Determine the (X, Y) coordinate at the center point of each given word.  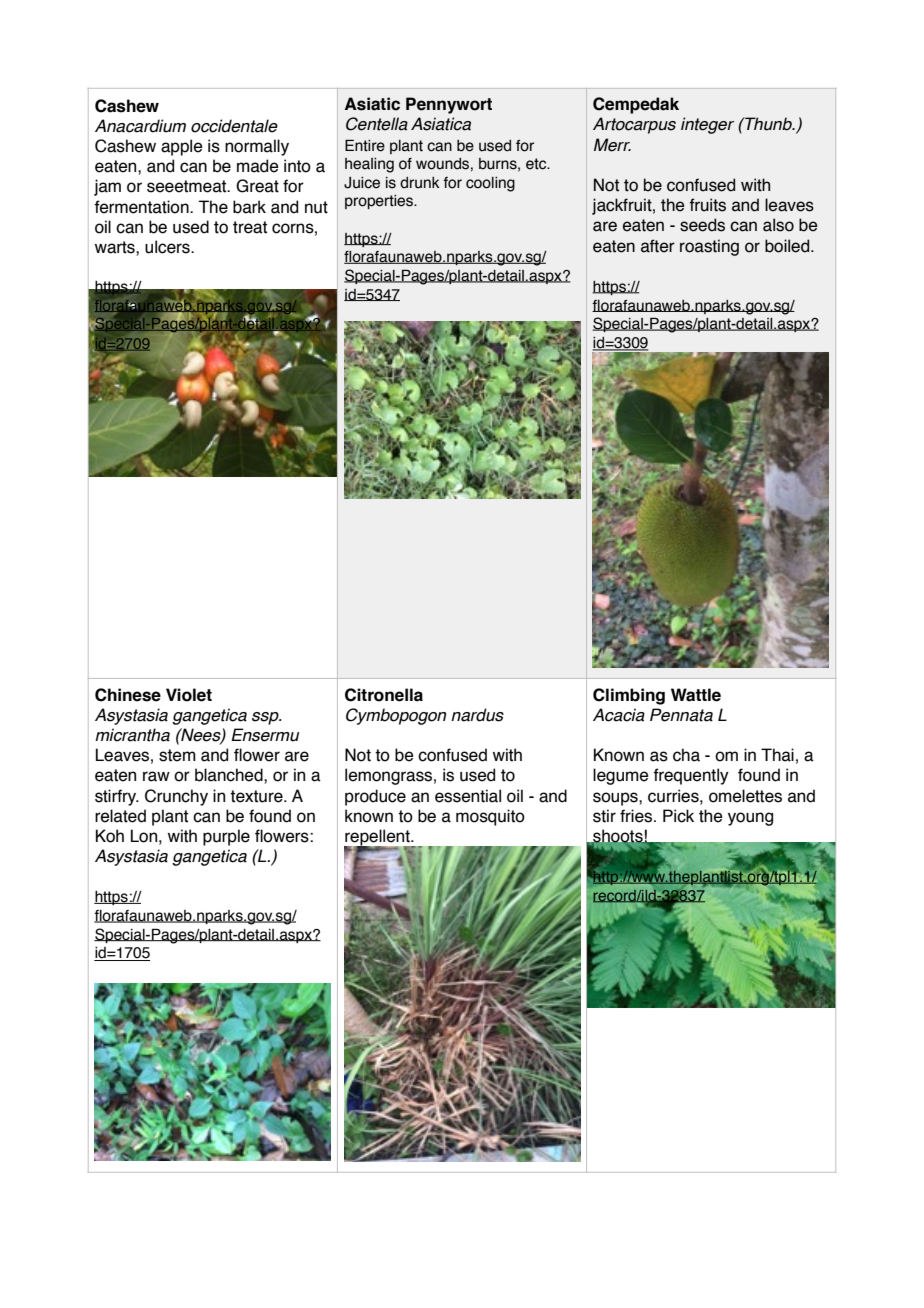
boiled (788, 246)
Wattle (696, 695)
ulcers (168, 247)
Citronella (384, 695)
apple (182, 147)
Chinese (128, 695)
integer (707, 125)
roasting (709, 247)
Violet (189, 695)
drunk (420, 183)
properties (380, 202)
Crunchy (176, 797)
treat (250, 227)
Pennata (681, 715)
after (658, 246)
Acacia (619, 715)
